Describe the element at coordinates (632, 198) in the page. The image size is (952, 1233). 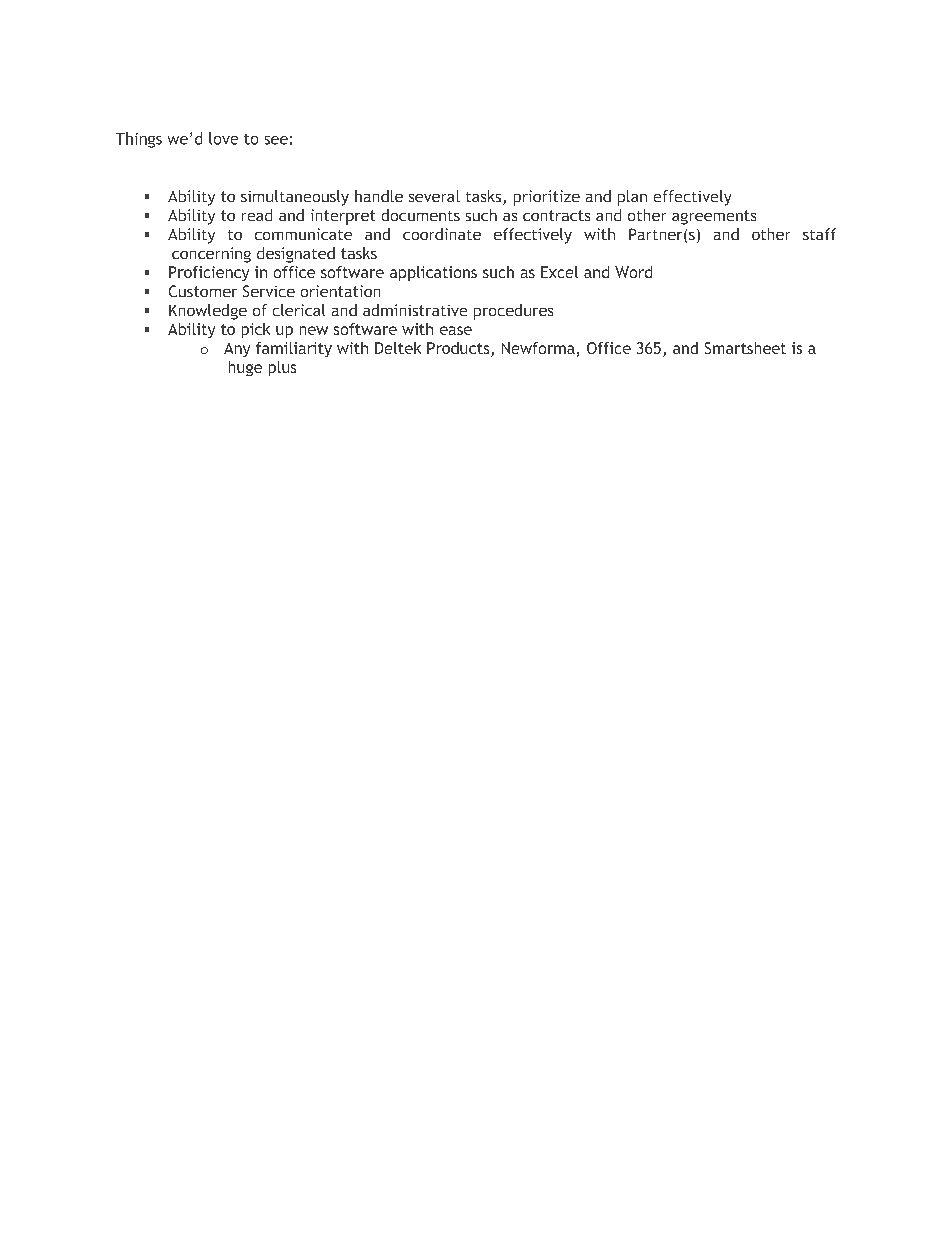
I see `plan` at that location.
